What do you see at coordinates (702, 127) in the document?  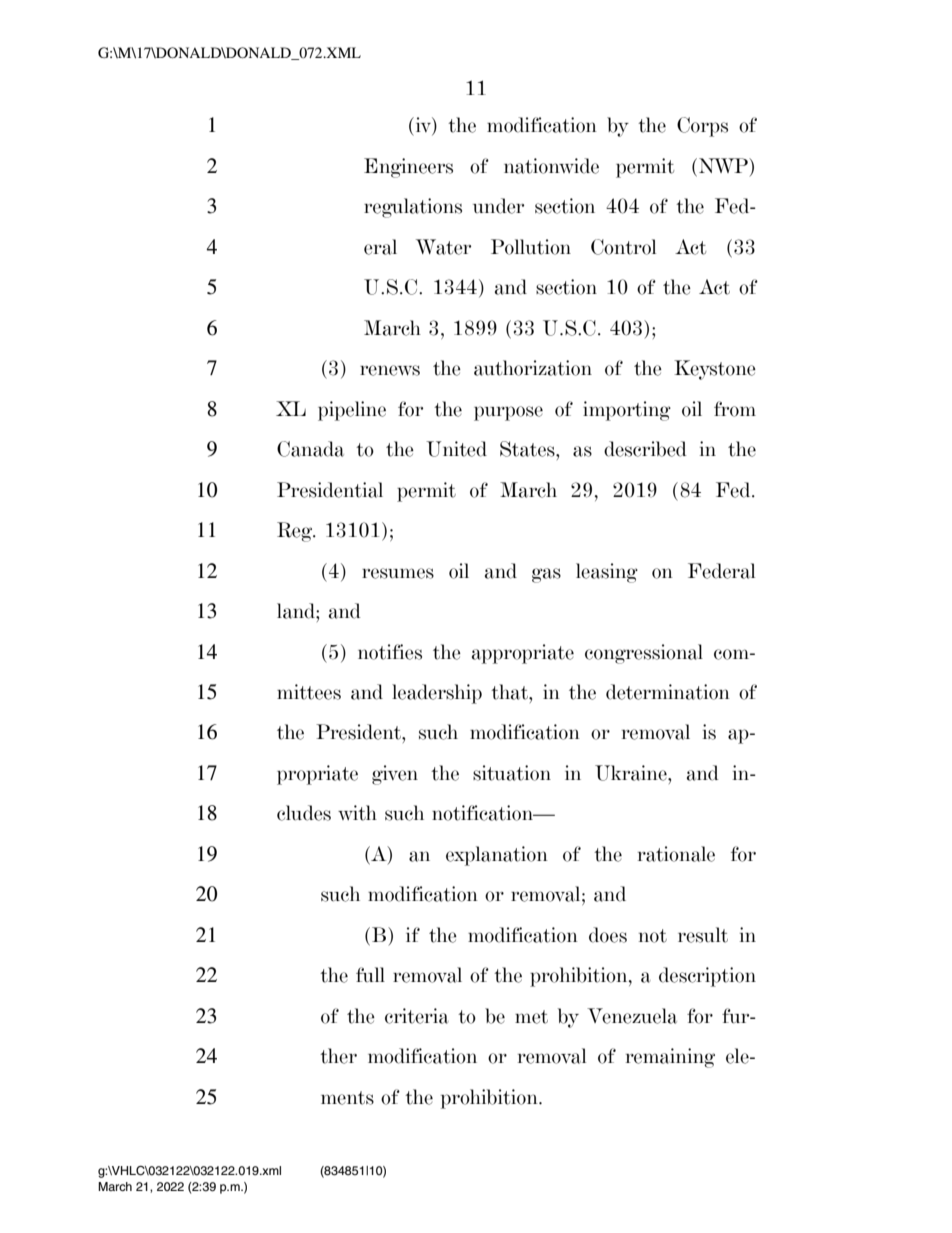 I see `Corps` at bounding box center [702, 127].
